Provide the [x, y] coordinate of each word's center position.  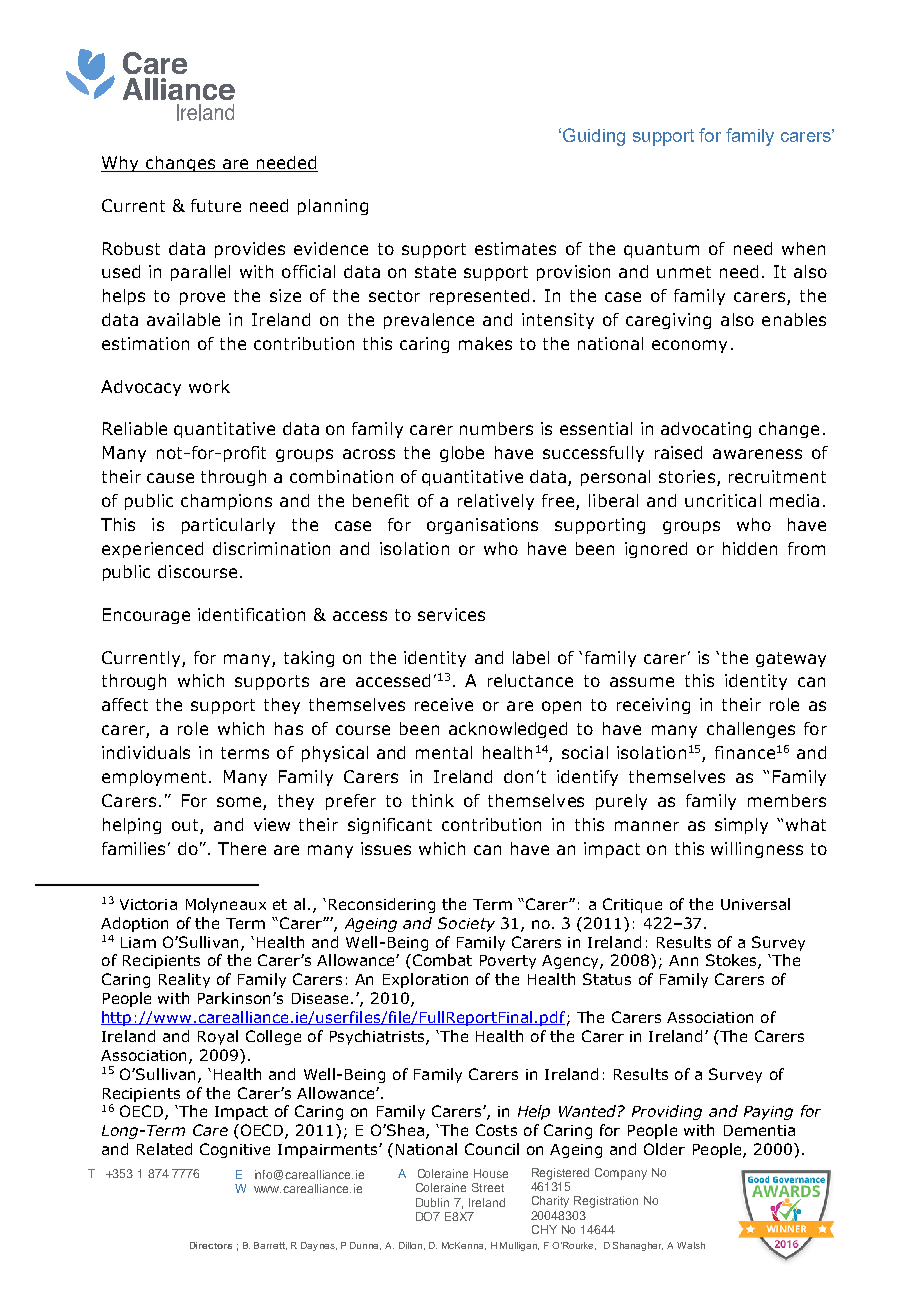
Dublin [432, 1202]
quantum [661, 250]
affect [125, 704]
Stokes [732, 961]
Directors [211, 1245]
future [216, 205]
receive [444, 704]
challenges [751, 730]
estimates [515, 248]
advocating [706, 430]
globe [462, 454]
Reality [184, 980]
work [209, 386]
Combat [441, 960]
